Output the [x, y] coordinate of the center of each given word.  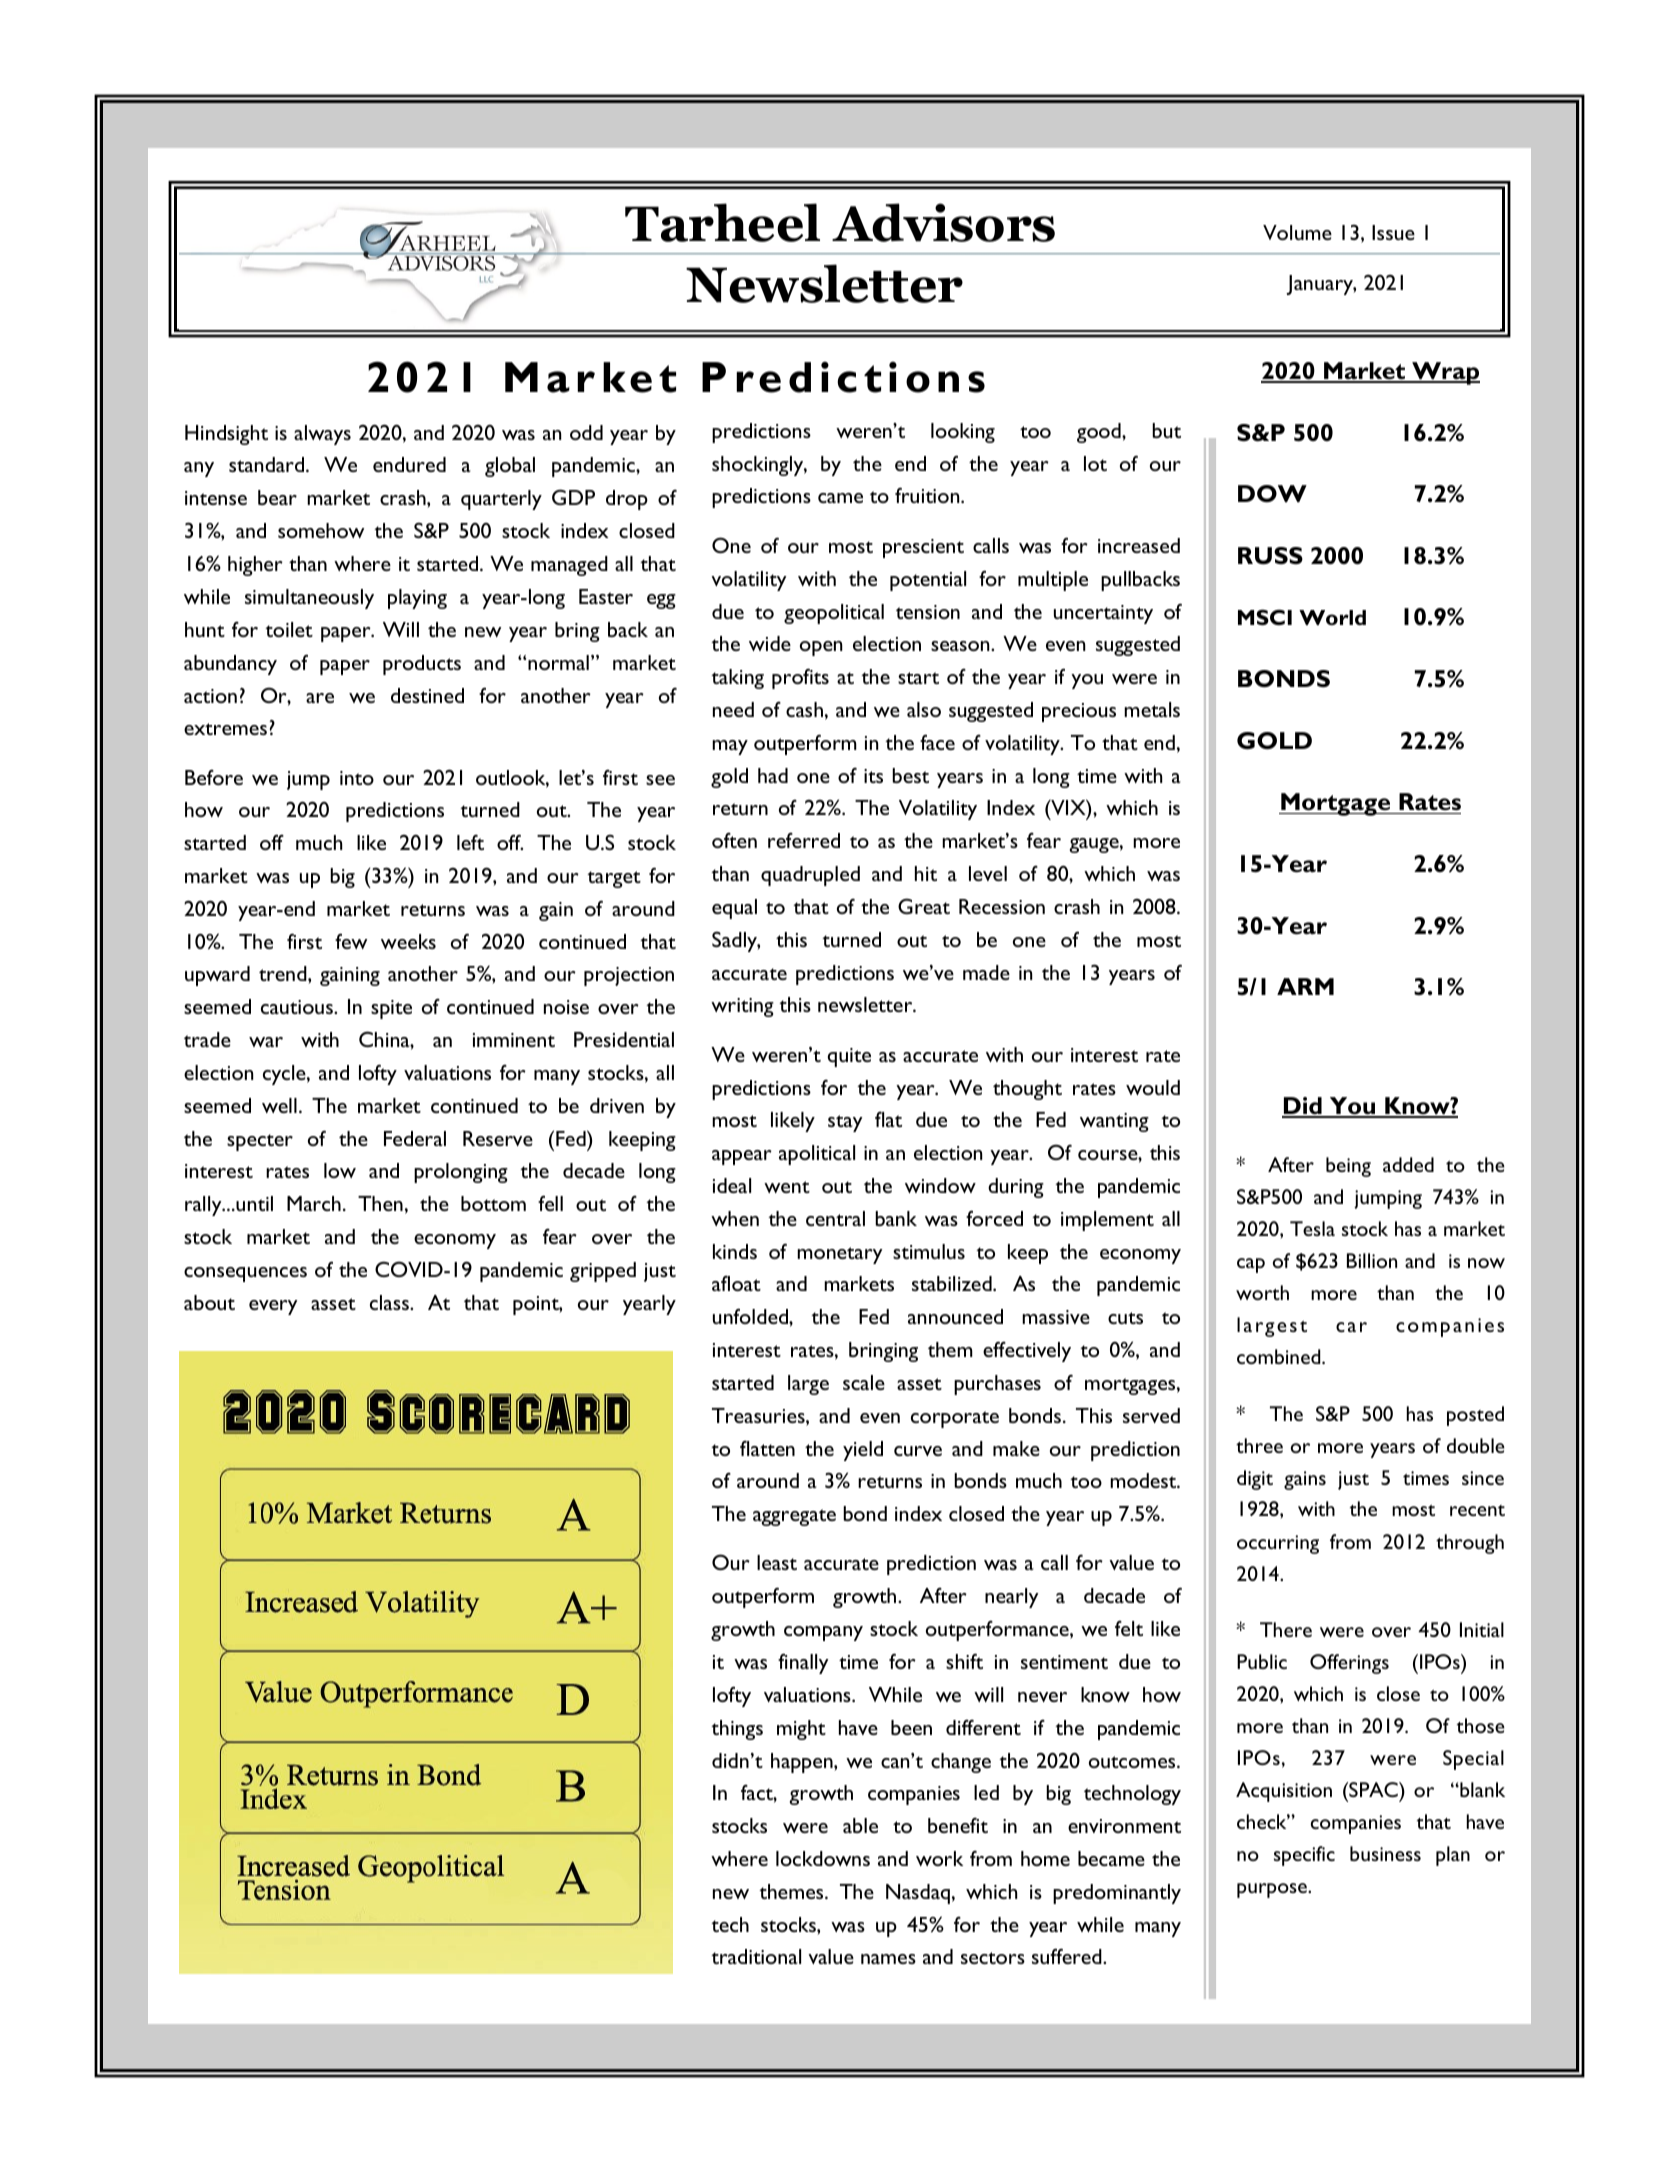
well [279, 1105]
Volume [1297, 232]
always [322, 435]
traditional [756, 1956]
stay [845, 1123]
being [1348, 1167]
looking [963, 433]
